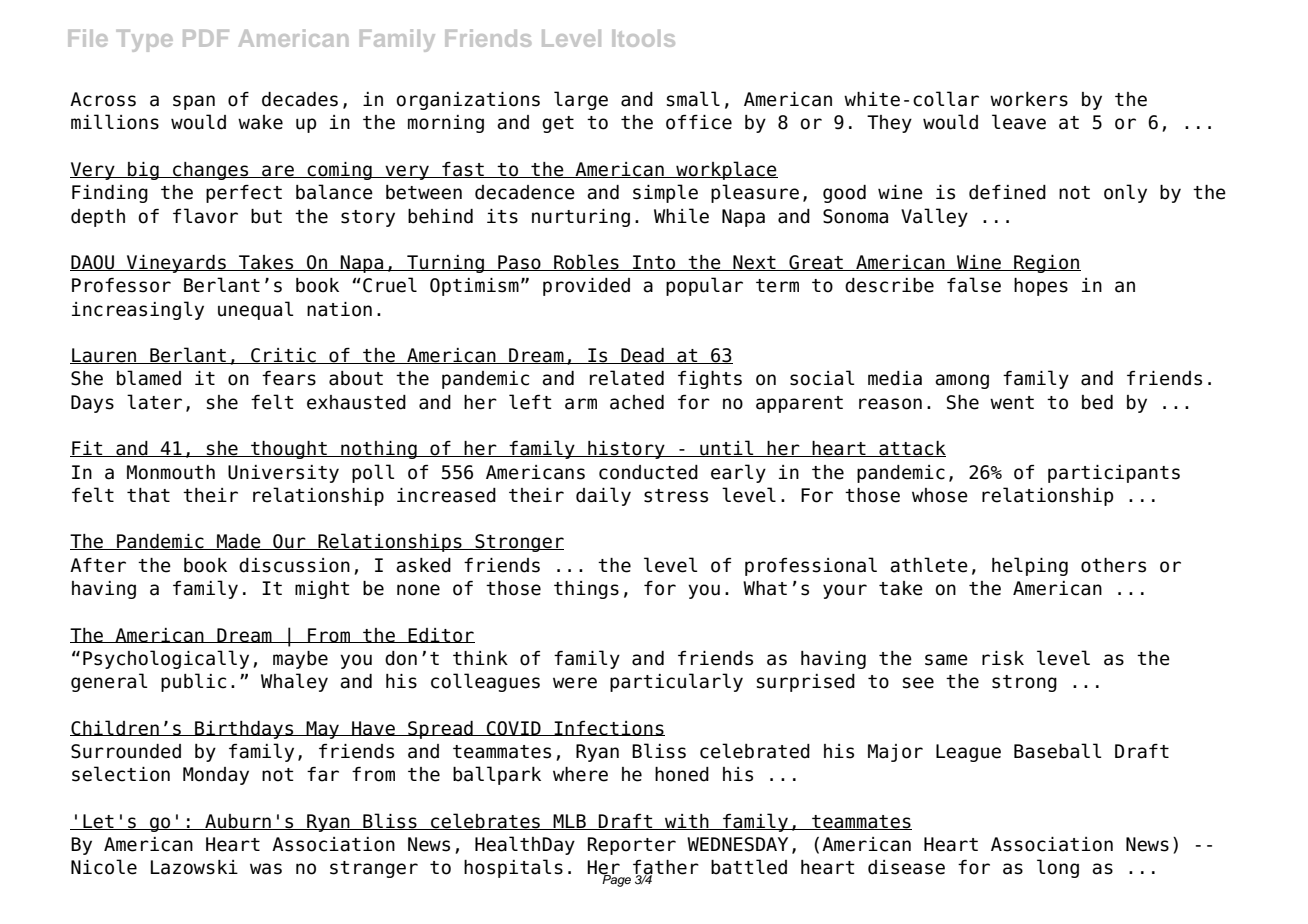  What do you see at coordinates (166, 659) in the page?
I see `Psychologically` at bounding box center [166, 659].
